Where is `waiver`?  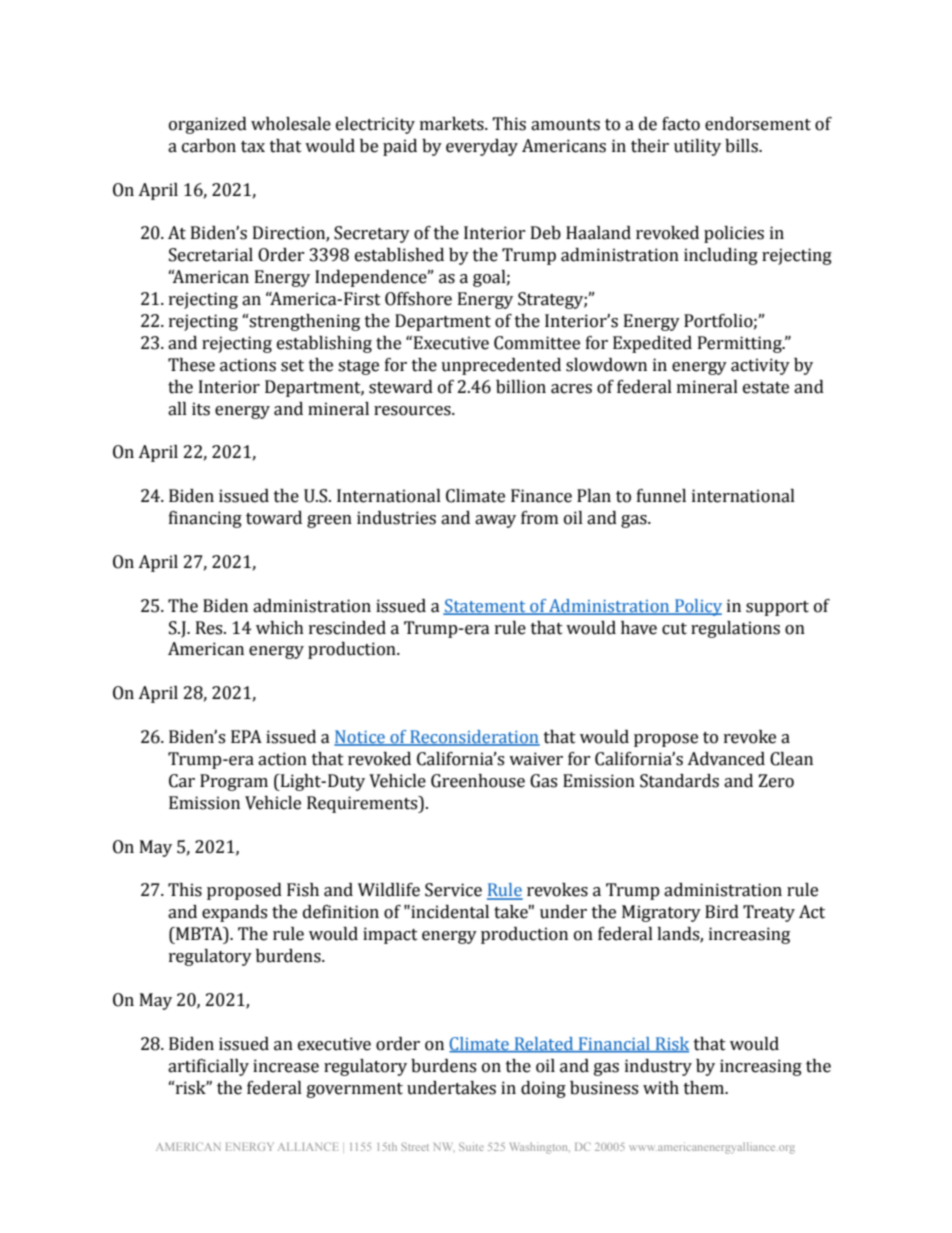 waiver is located at coordinates (536, 759).
